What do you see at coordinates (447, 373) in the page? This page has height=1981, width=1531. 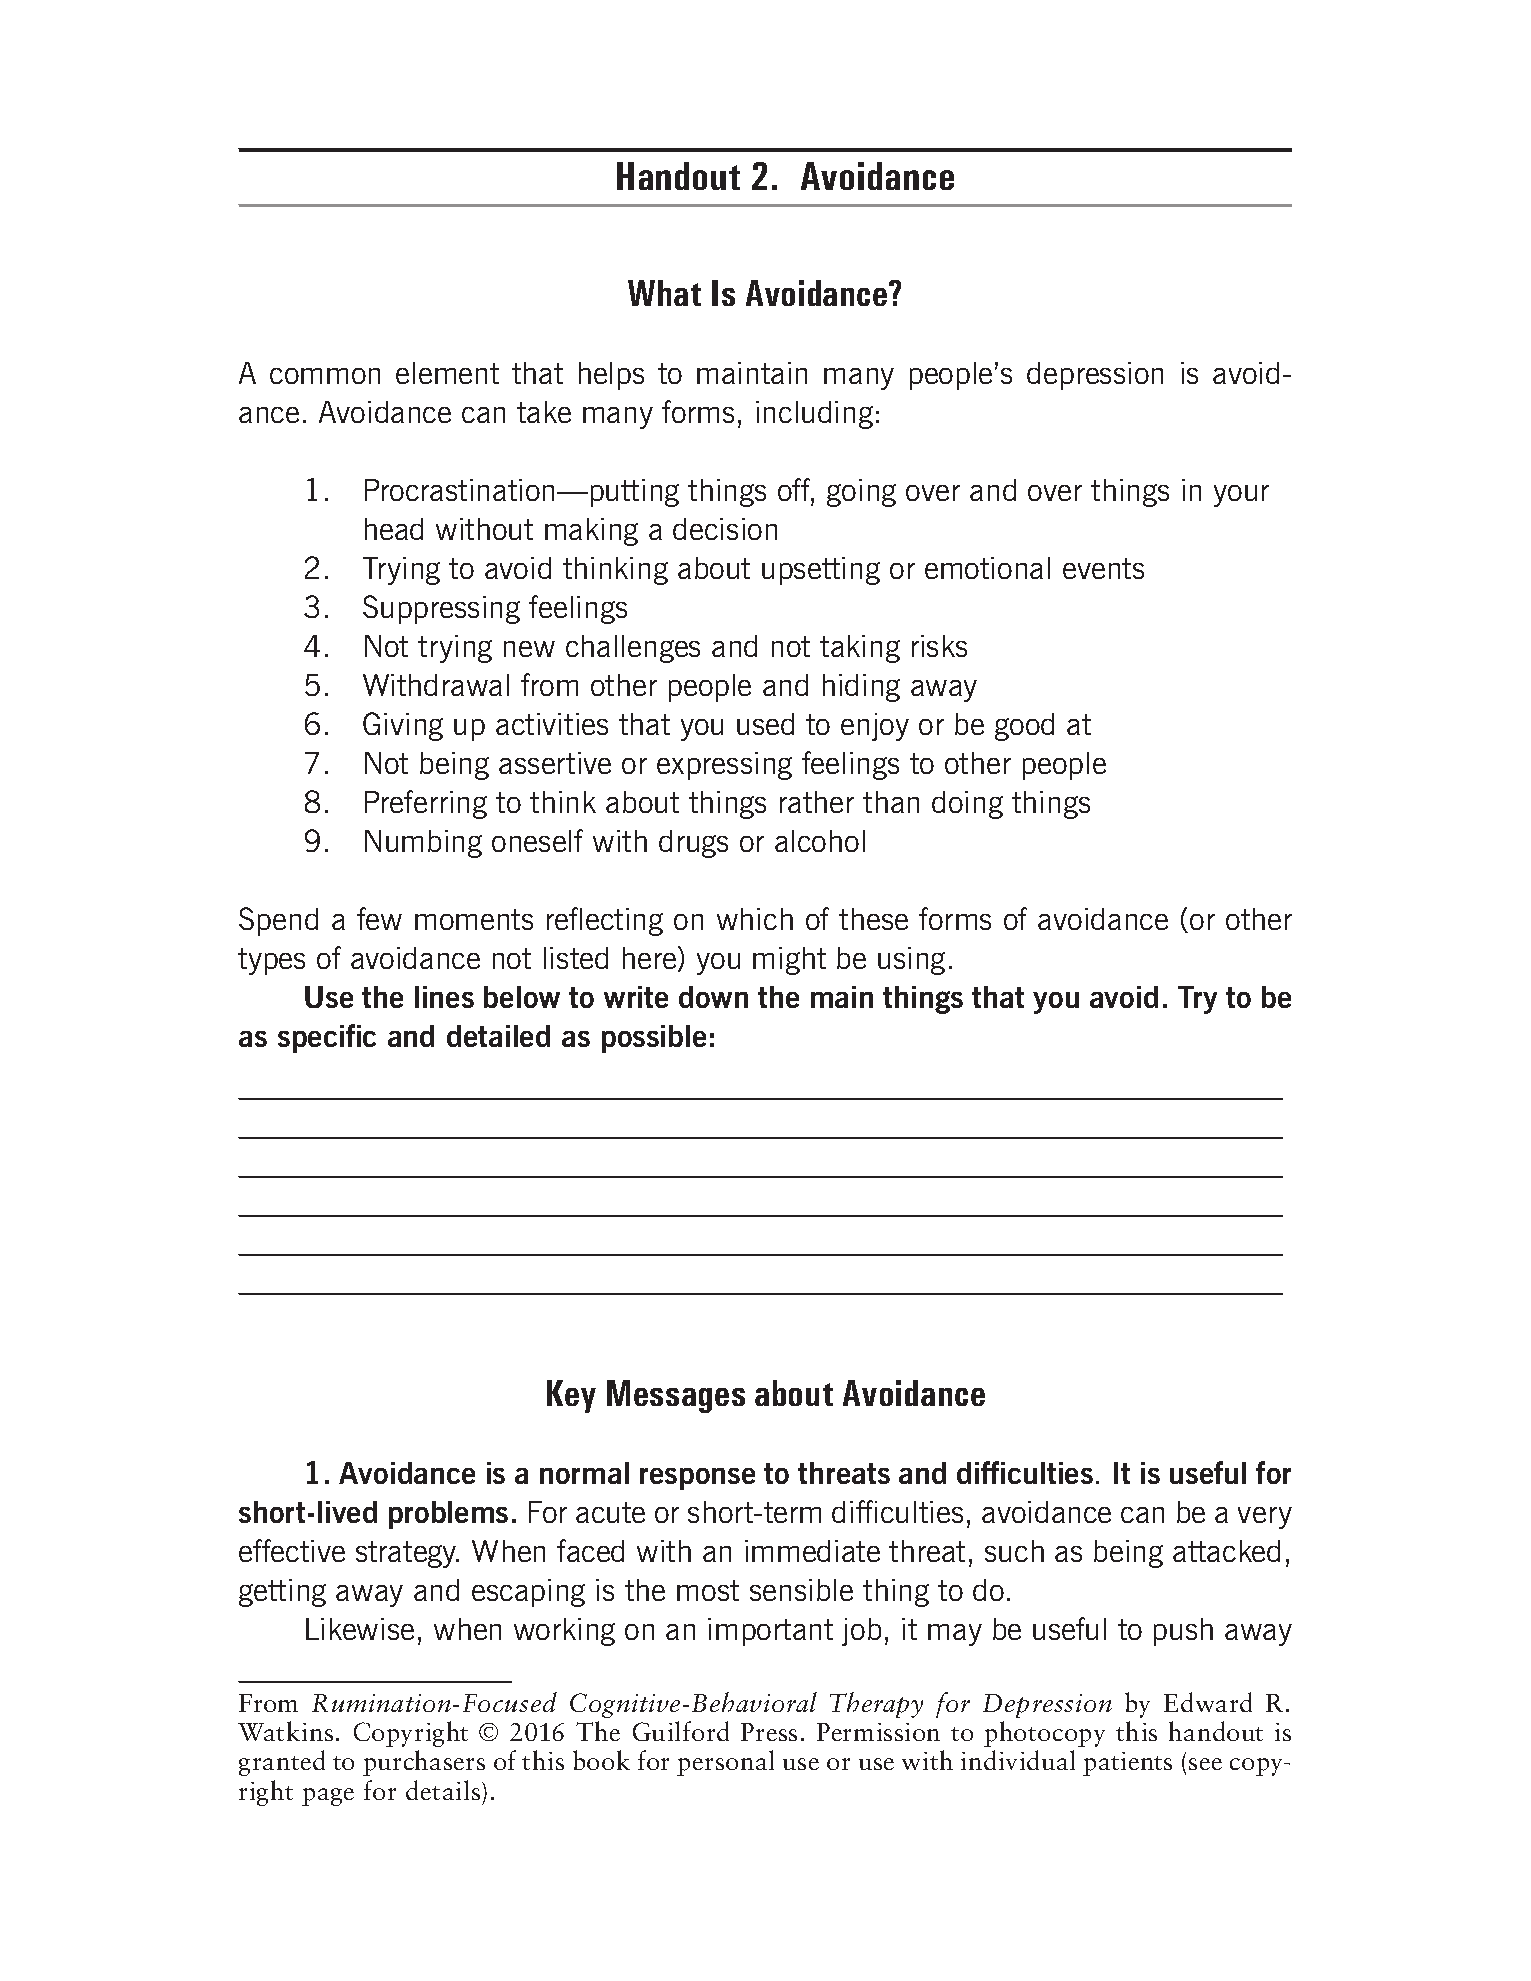 I see `element` at bounding box center [447, 373].
